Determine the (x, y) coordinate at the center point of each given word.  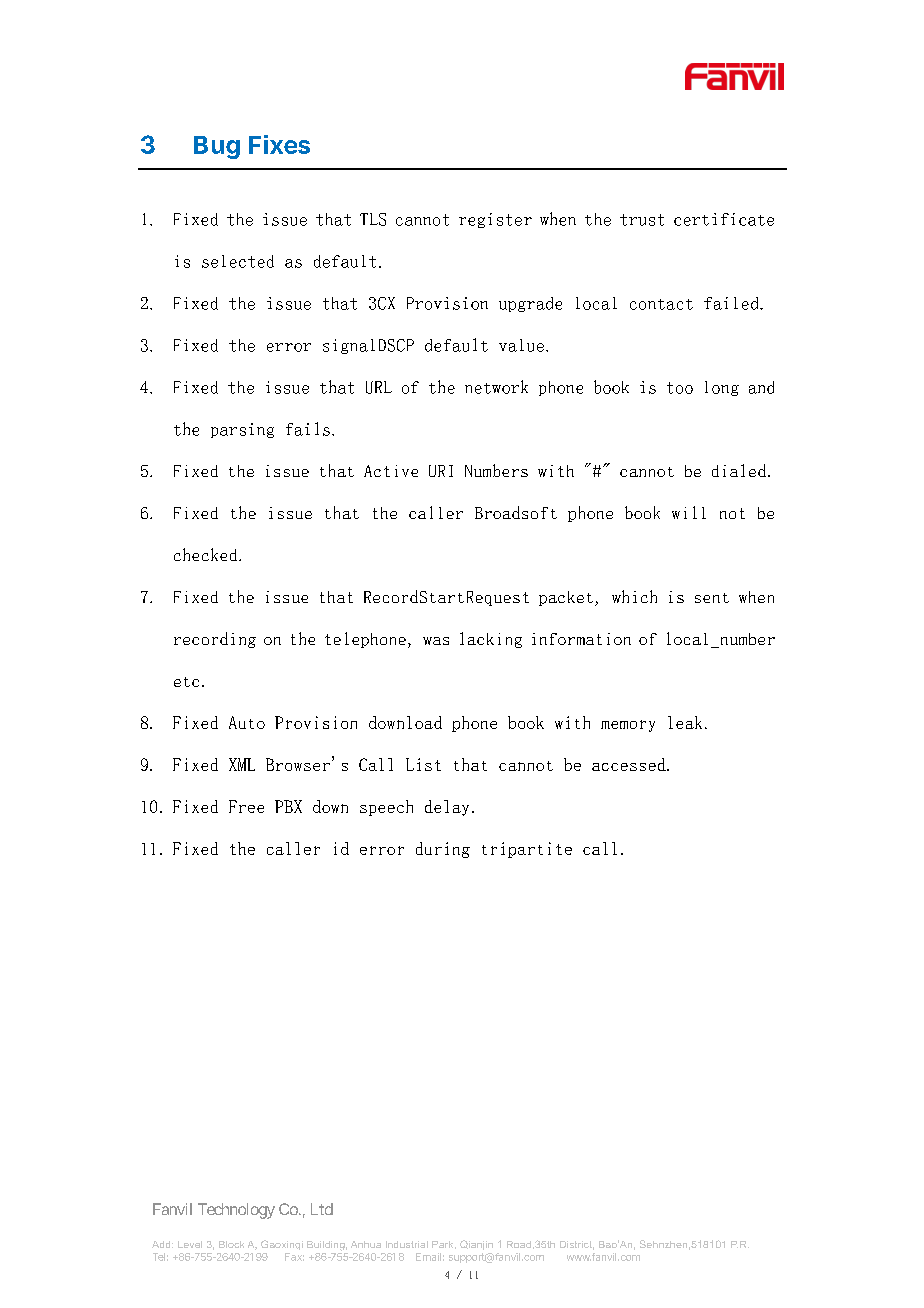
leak (685, 722)
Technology (236, 1211)
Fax (294, 1257)
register (495, 220)
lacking (491, 640)
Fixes (279, 144)
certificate (724, 219)
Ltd (322, 1209)
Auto (247, 722)
